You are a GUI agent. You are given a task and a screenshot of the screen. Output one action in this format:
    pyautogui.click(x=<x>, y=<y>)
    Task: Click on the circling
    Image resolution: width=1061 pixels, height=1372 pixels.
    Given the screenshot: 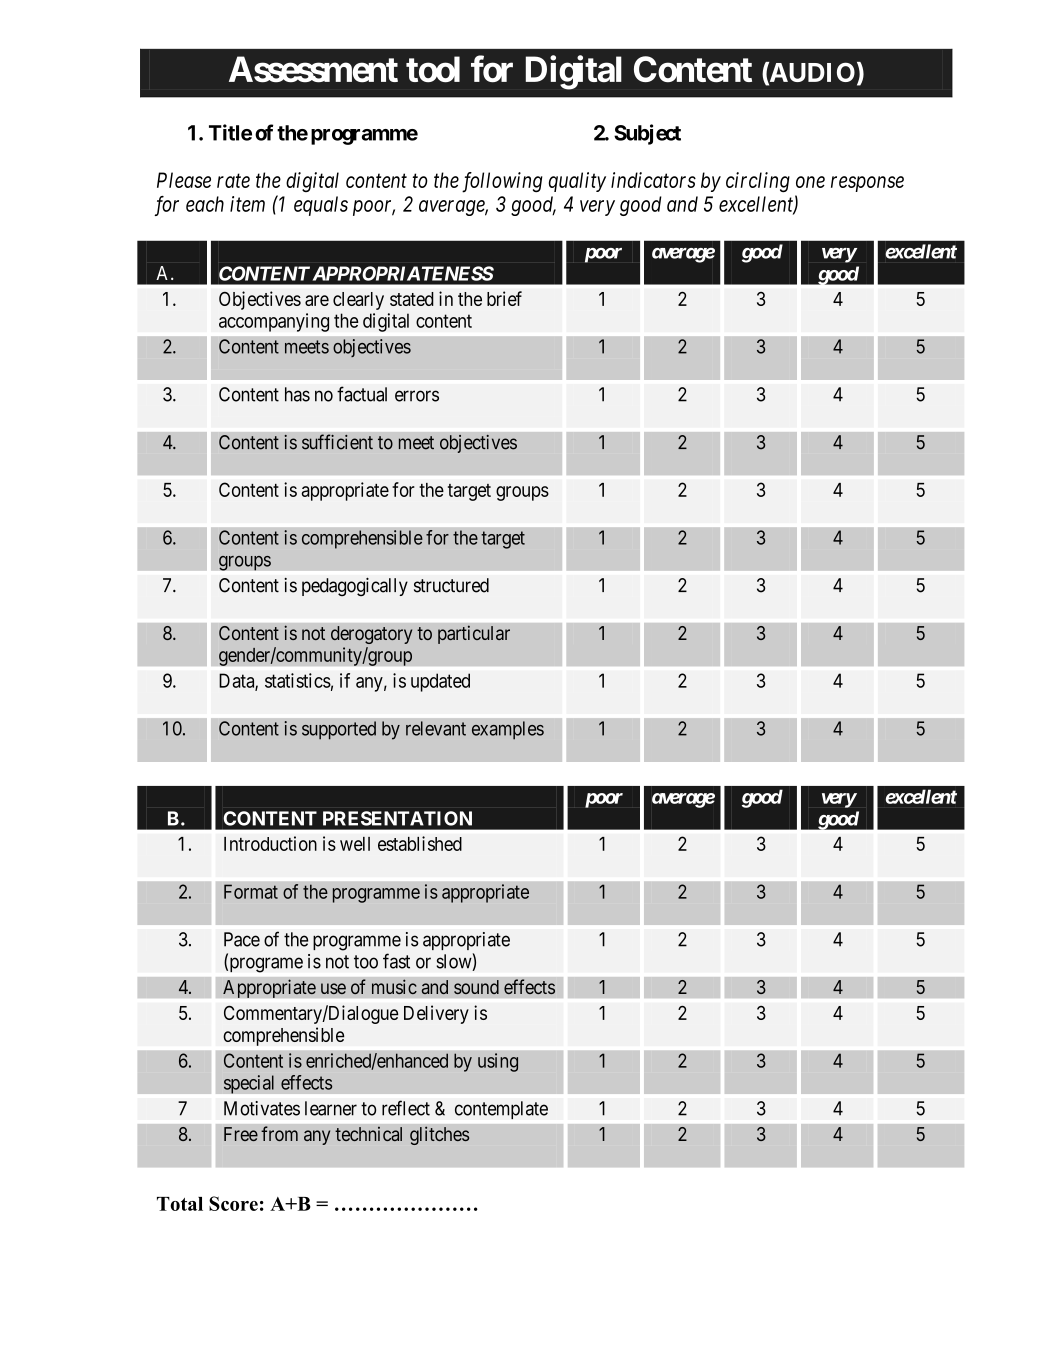 What is the action you would take?
    pyautogui.click(x=758, y=182)
